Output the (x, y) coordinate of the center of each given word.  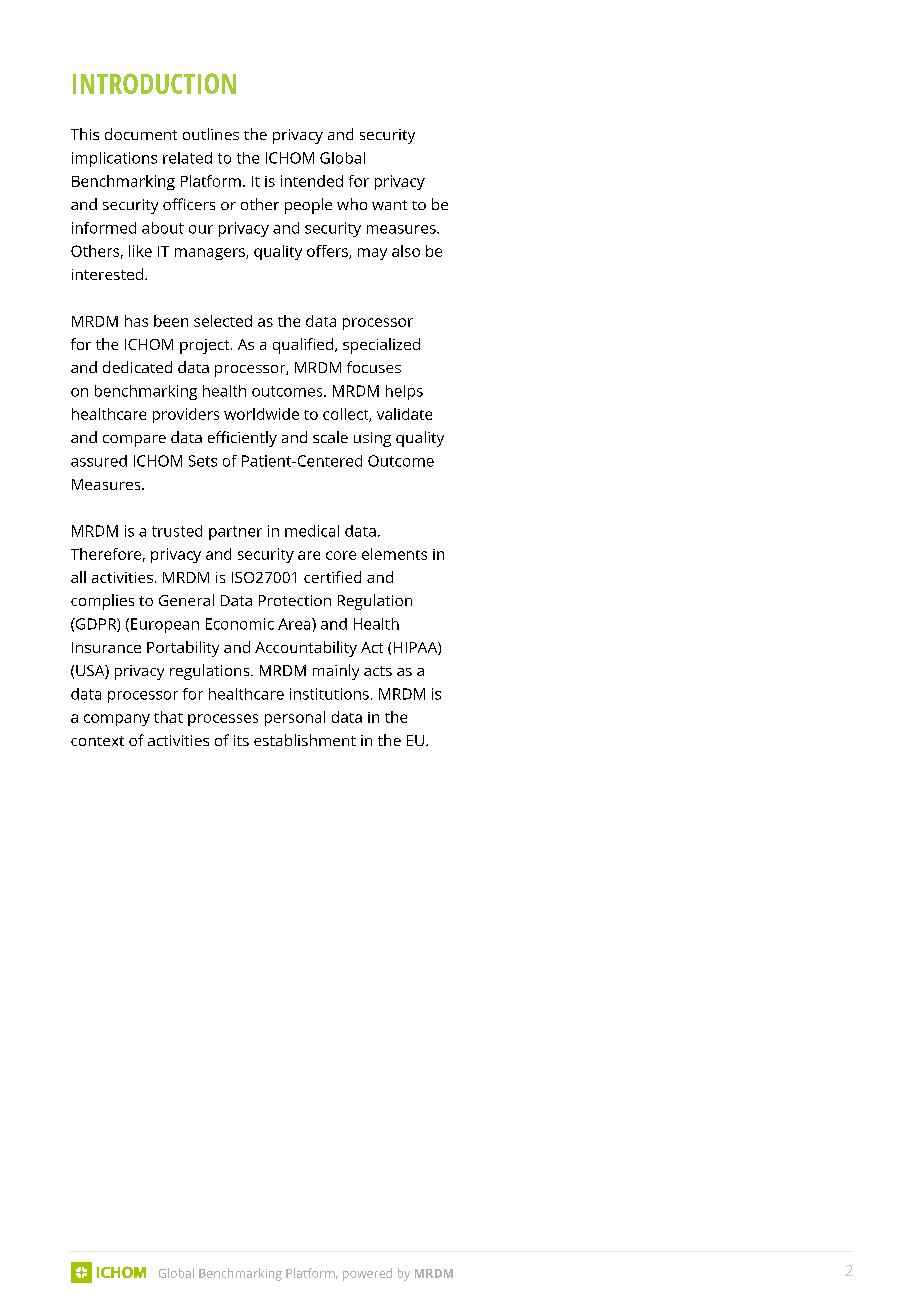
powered (367, 1274)
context (97, 741)
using (372, 439)
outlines (211, 134)
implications (114, 159)
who (352, 204)
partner (235, 533)
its (241, 740)
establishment (305, 740)
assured (99, 461)
